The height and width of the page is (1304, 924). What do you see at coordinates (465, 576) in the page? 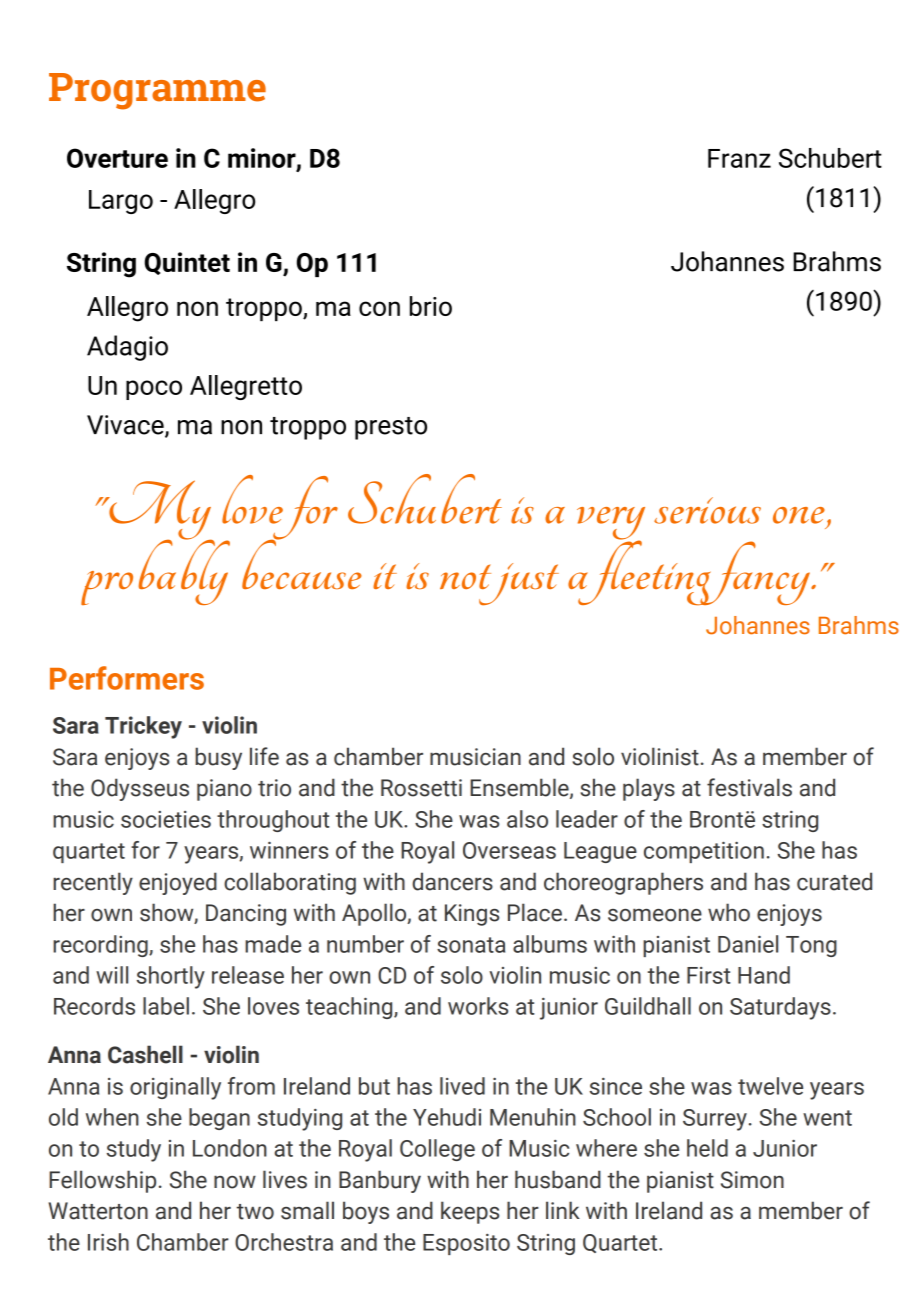
I see `not` at bounding box center [465, 576].
